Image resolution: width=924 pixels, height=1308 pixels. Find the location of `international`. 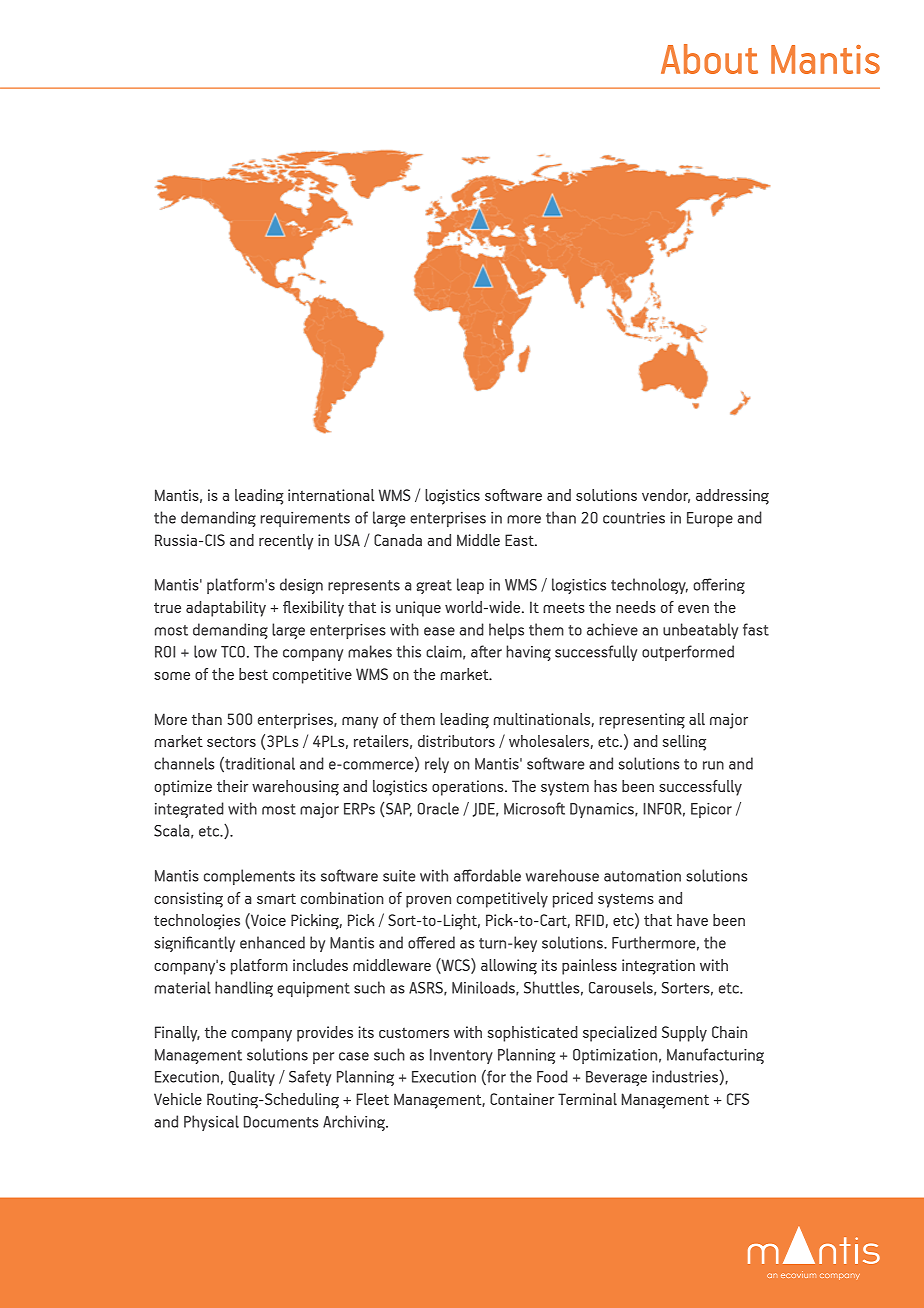

international is located at coordinates (331, 495).
